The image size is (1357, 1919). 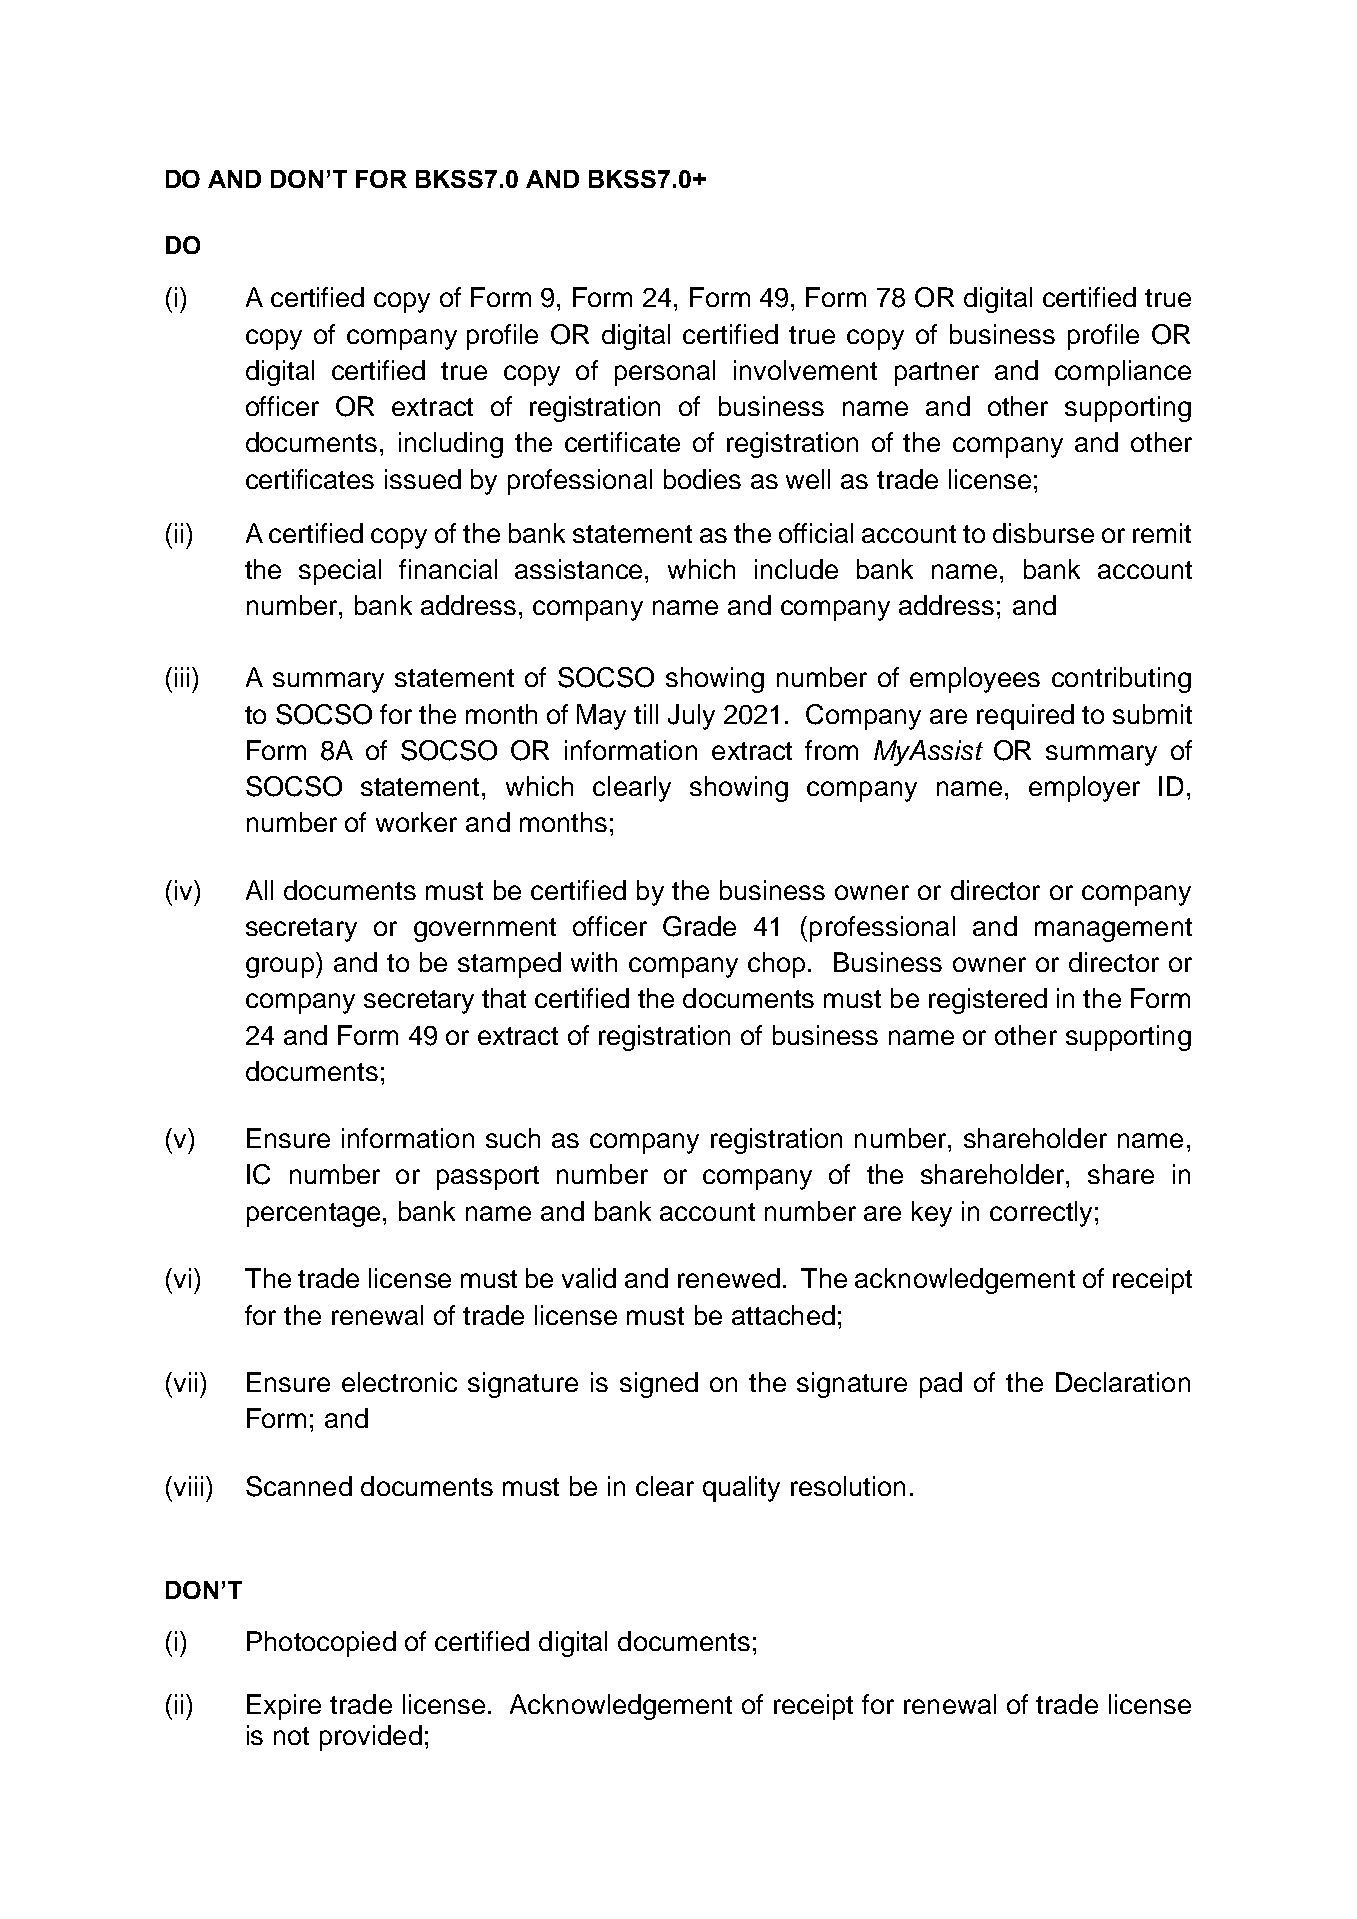 What do you see at coordinates (665, 373) in the document?
I see `personal` at bounding box center [665, 373].
